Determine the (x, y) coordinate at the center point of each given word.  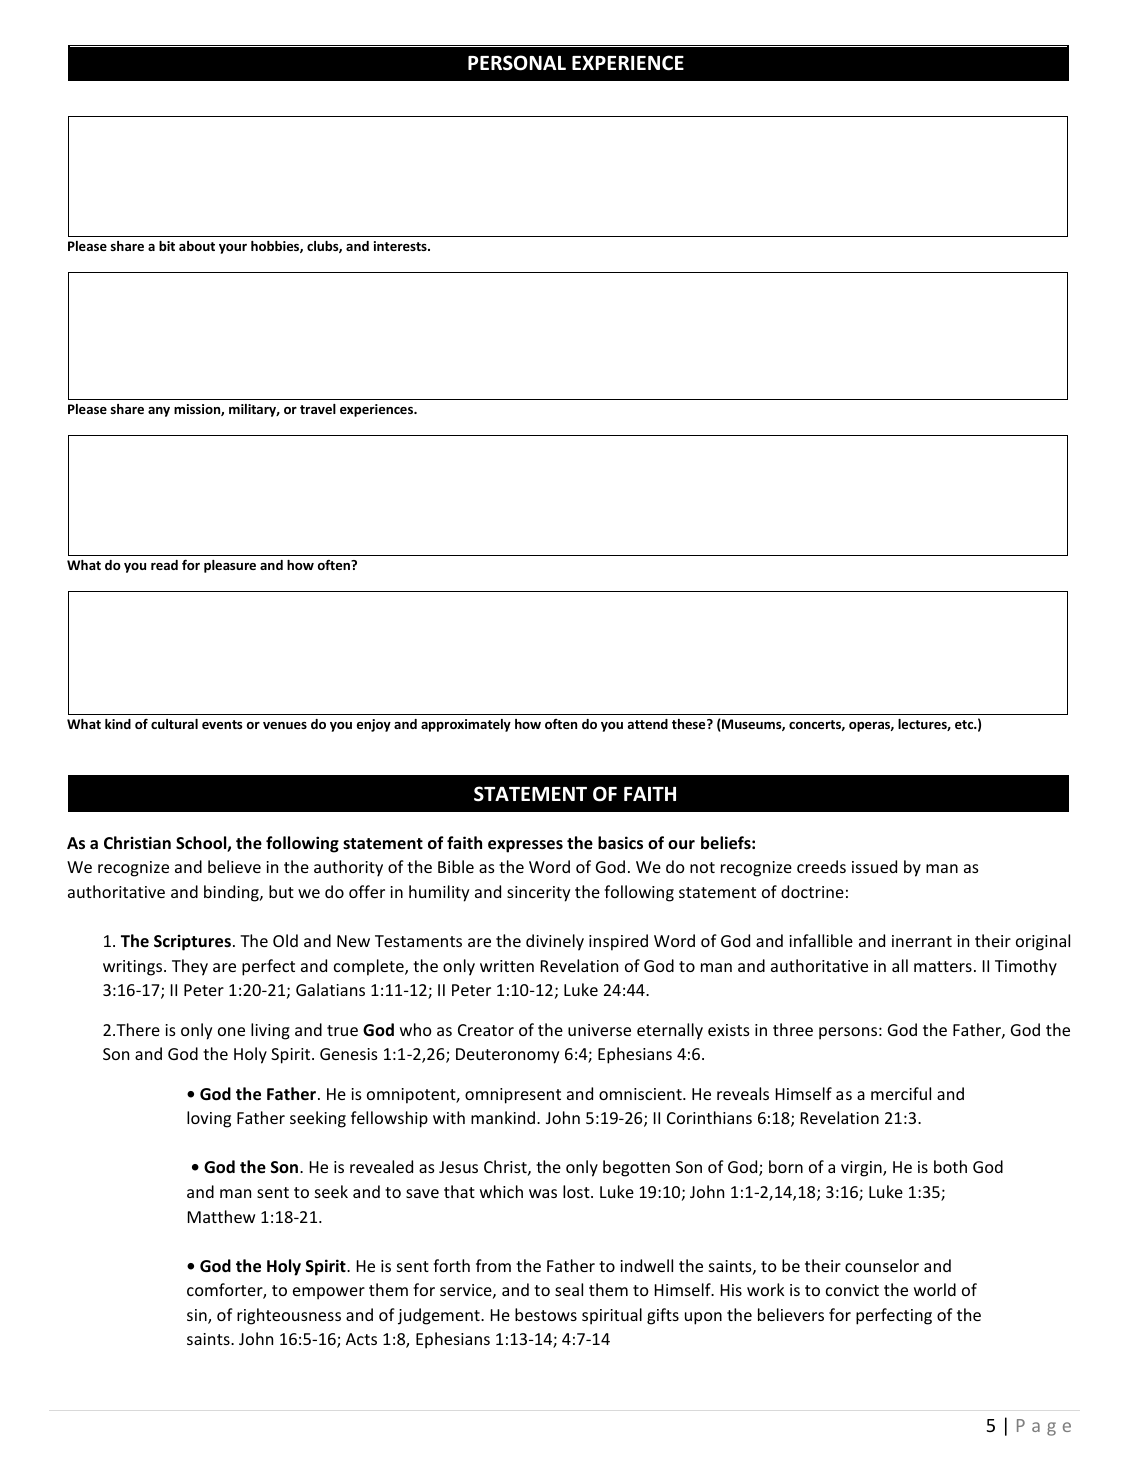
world (935, 1289)
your (233, 249)
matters (943, 966)
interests (401, 246)
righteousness (289, 1316)
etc (965, 724)
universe (599, 1030)
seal (569, 1289)
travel (318, 409)
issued (874, 866)
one (231, 1031)
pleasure (230, 566)
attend (648, 724)
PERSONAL (517, 63)
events (222, 724)
